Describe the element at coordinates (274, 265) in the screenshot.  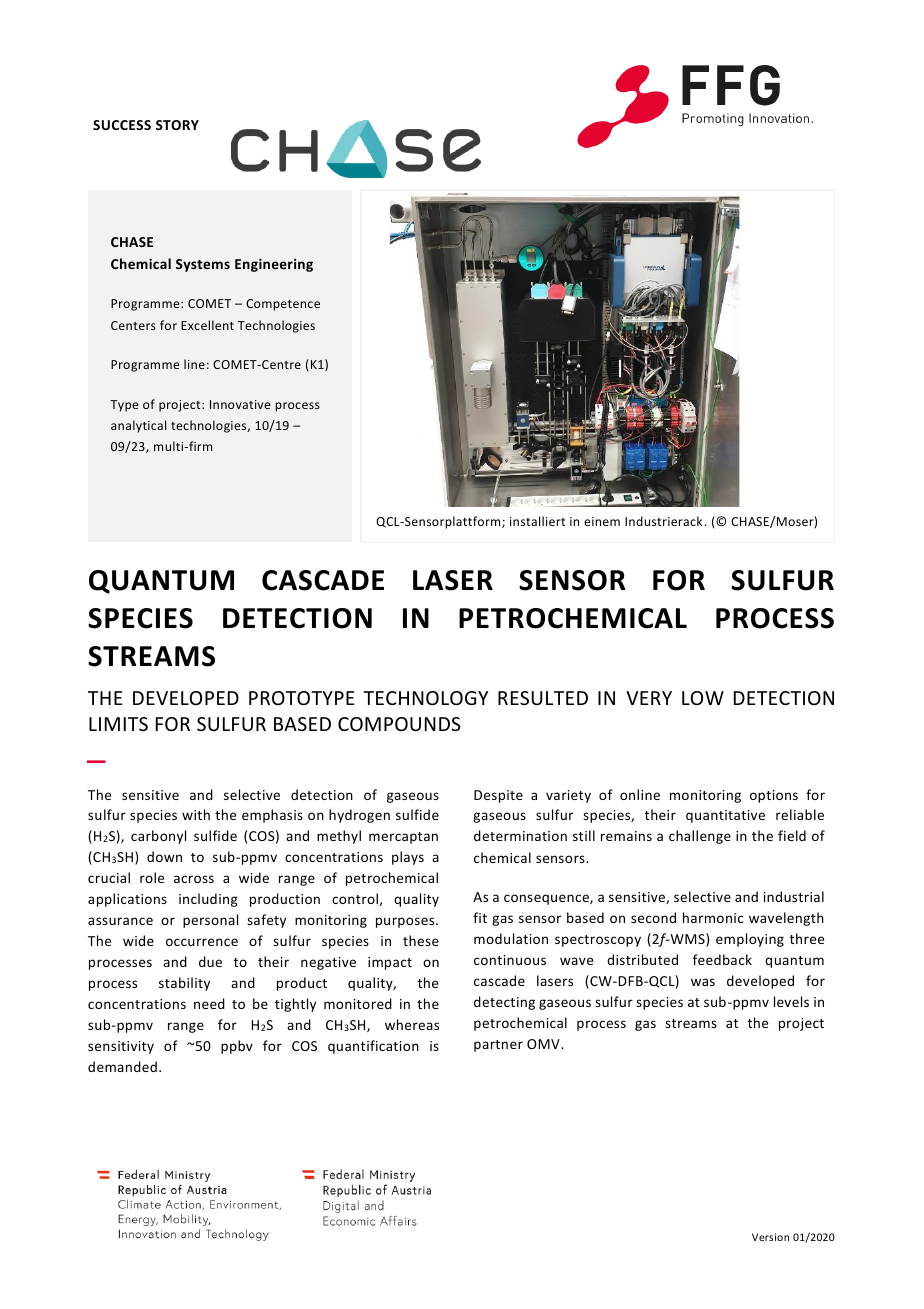
I see `Engineering` at that location.
